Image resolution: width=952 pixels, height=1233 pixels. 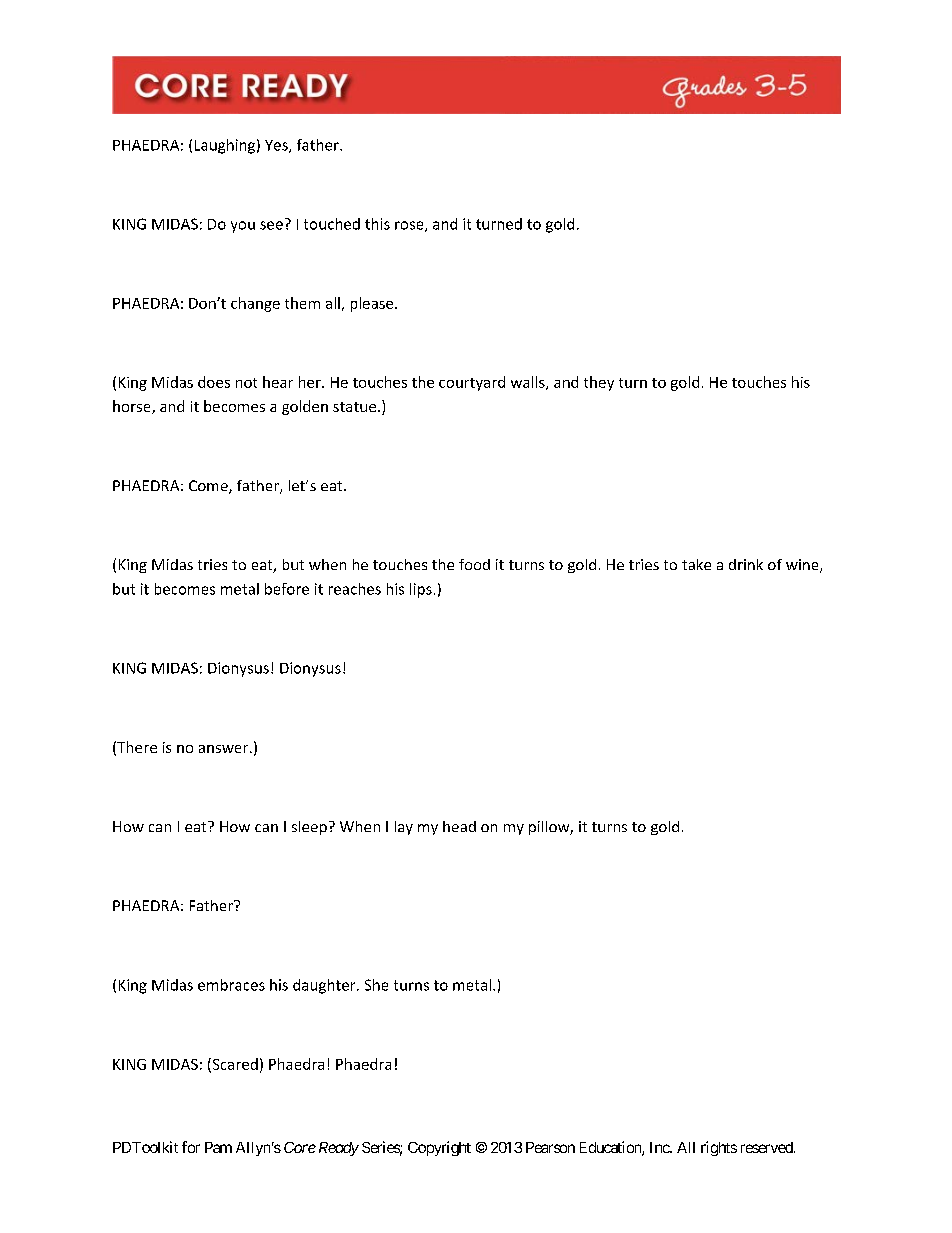 I want to click on you, so click(x=243, y=227).
